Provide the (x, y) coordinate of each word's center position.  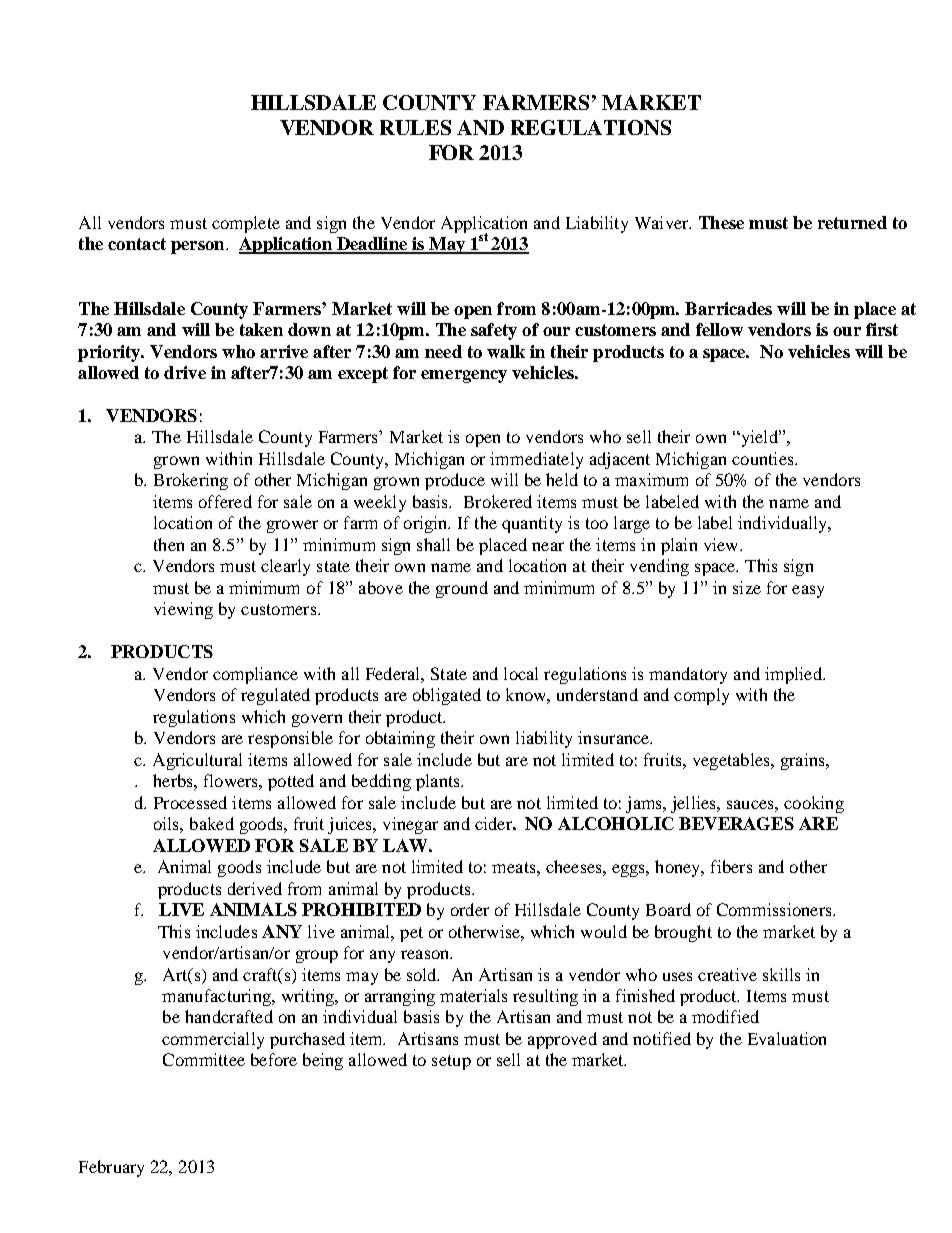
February (111, 1168)
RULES (415, 127)
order (470, 909)
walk (506, 351)
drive (185, 372)
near (548, 546)
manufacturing (217, 997)
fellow (719, 329)
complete (246, 224)
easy (808, 591)
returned (852, 222)
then (169, 544)
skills (781, 974)
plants (439, 782)
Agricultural (197, 761)
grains (804, 761)
